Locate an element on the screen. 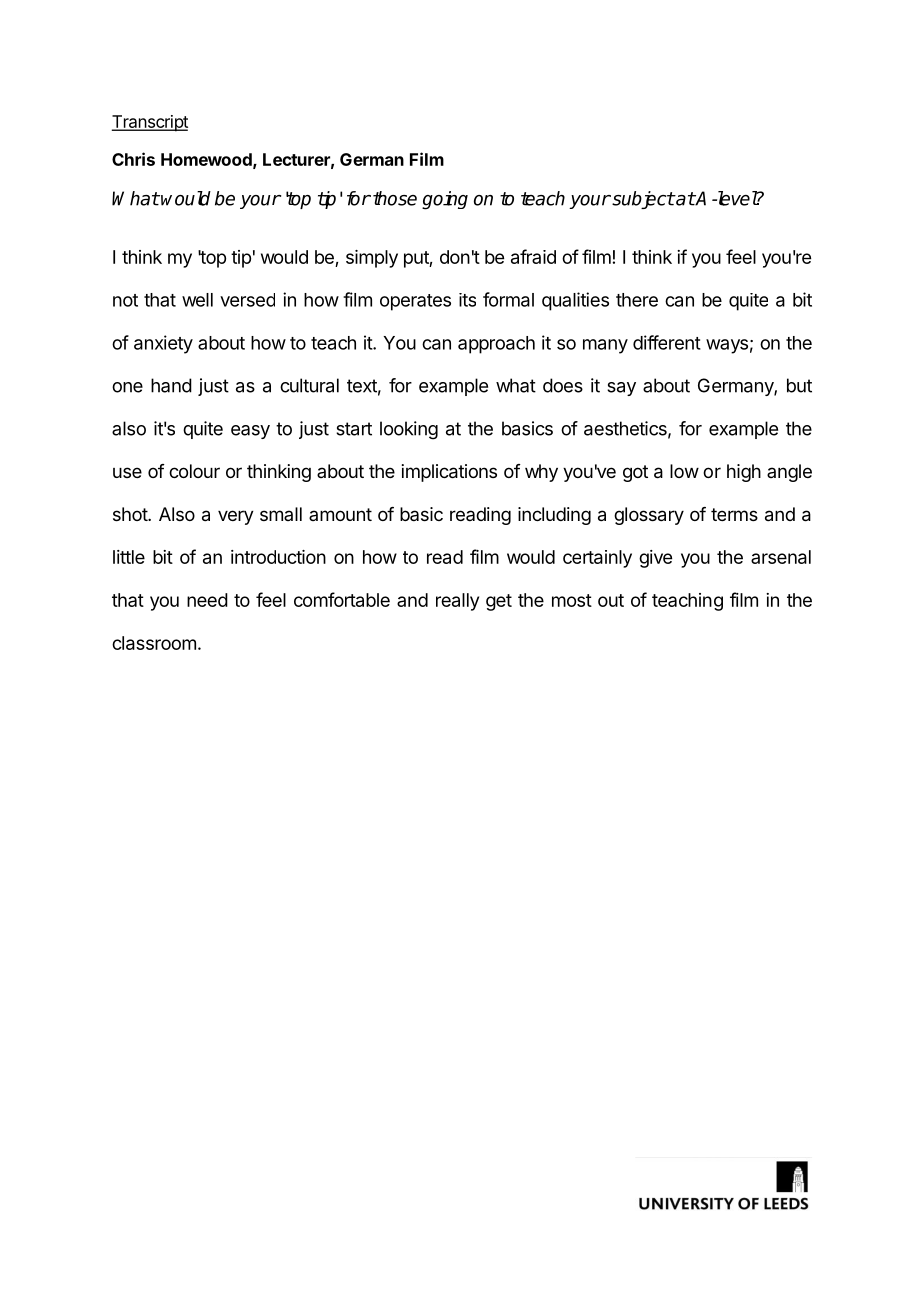  classroom is located at coordinates (154, 643).
